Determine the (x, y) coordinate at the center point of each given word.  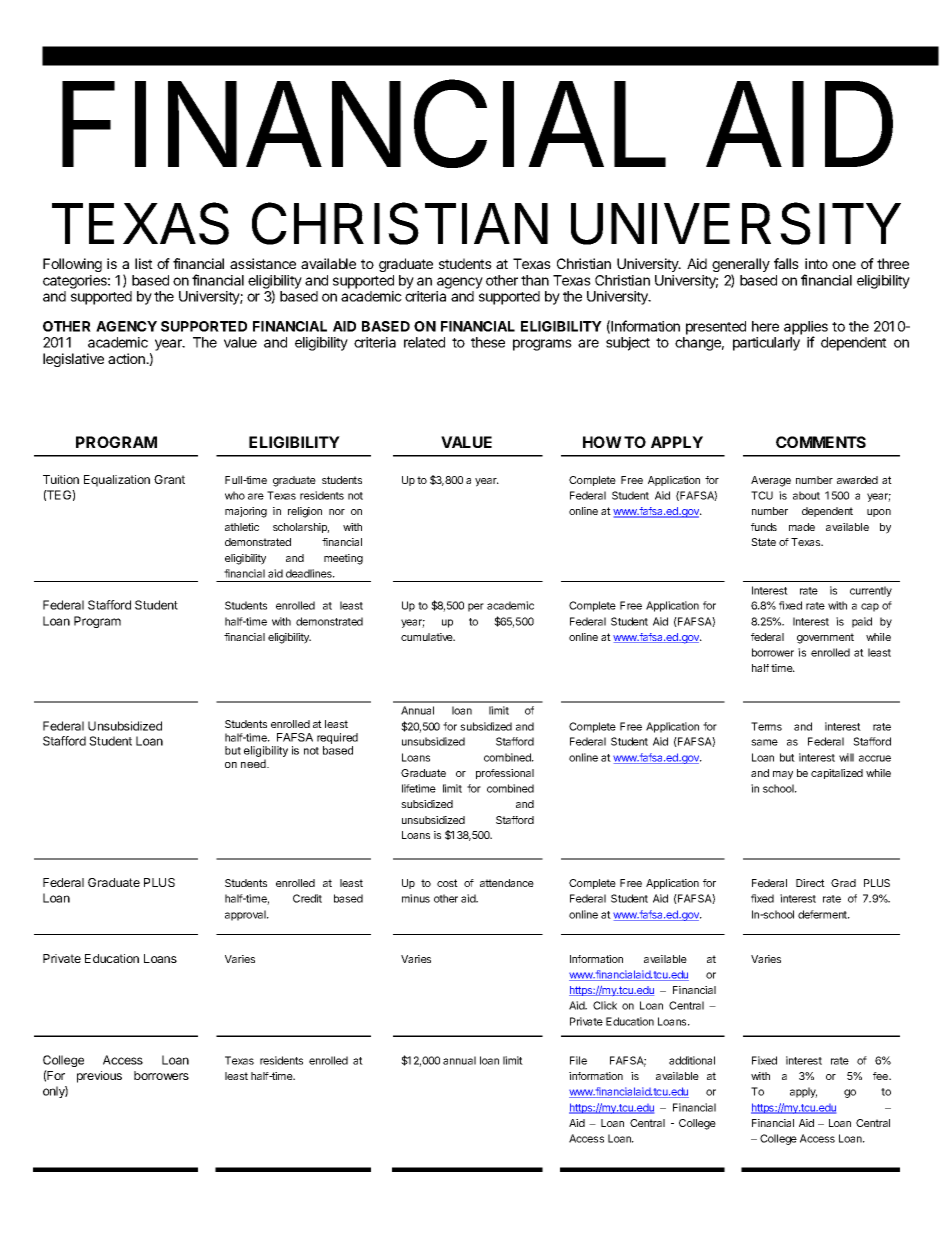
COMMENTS (821, 442)
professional (505, 774)
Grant (169, 479)
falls (786, 263)
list (144, 263)
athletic (242, 527)
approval (246, 915)
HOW (602, 442)
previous (99, 1077)
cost (447, 883)
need (254, 763)
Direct (810, 883)
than (535, 280)
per (476, 607)
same (764, 742)
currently (871, 591)
